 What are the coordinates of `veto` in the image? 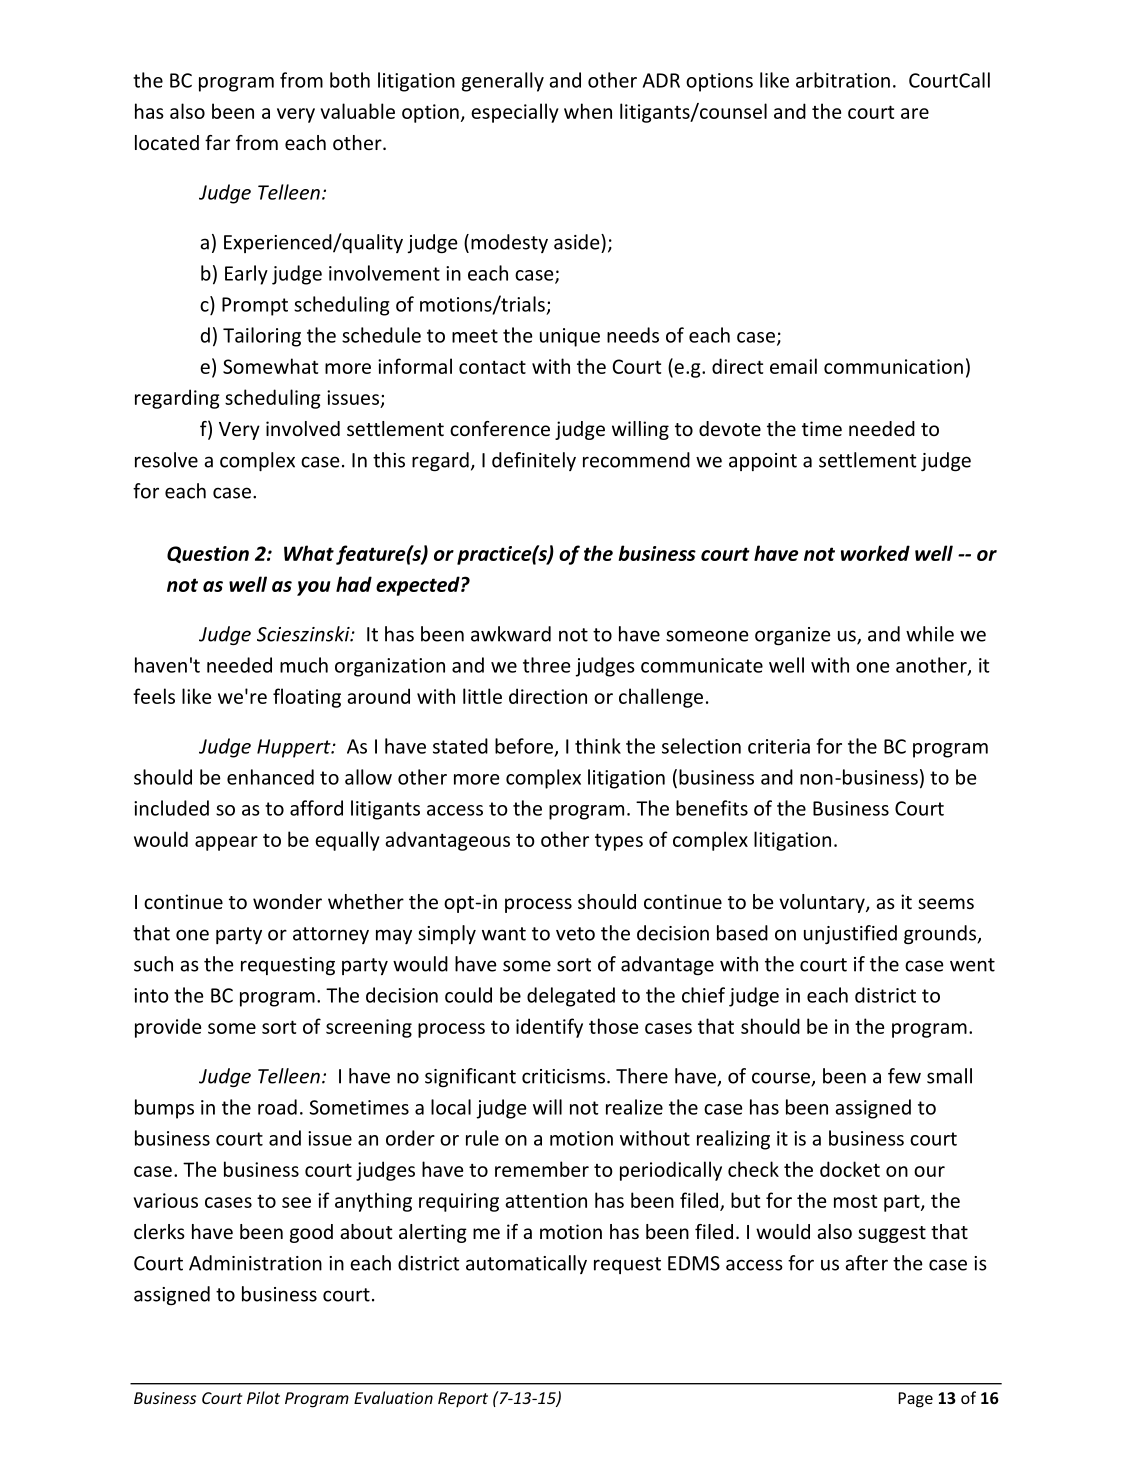 It's located at (575, 934).
